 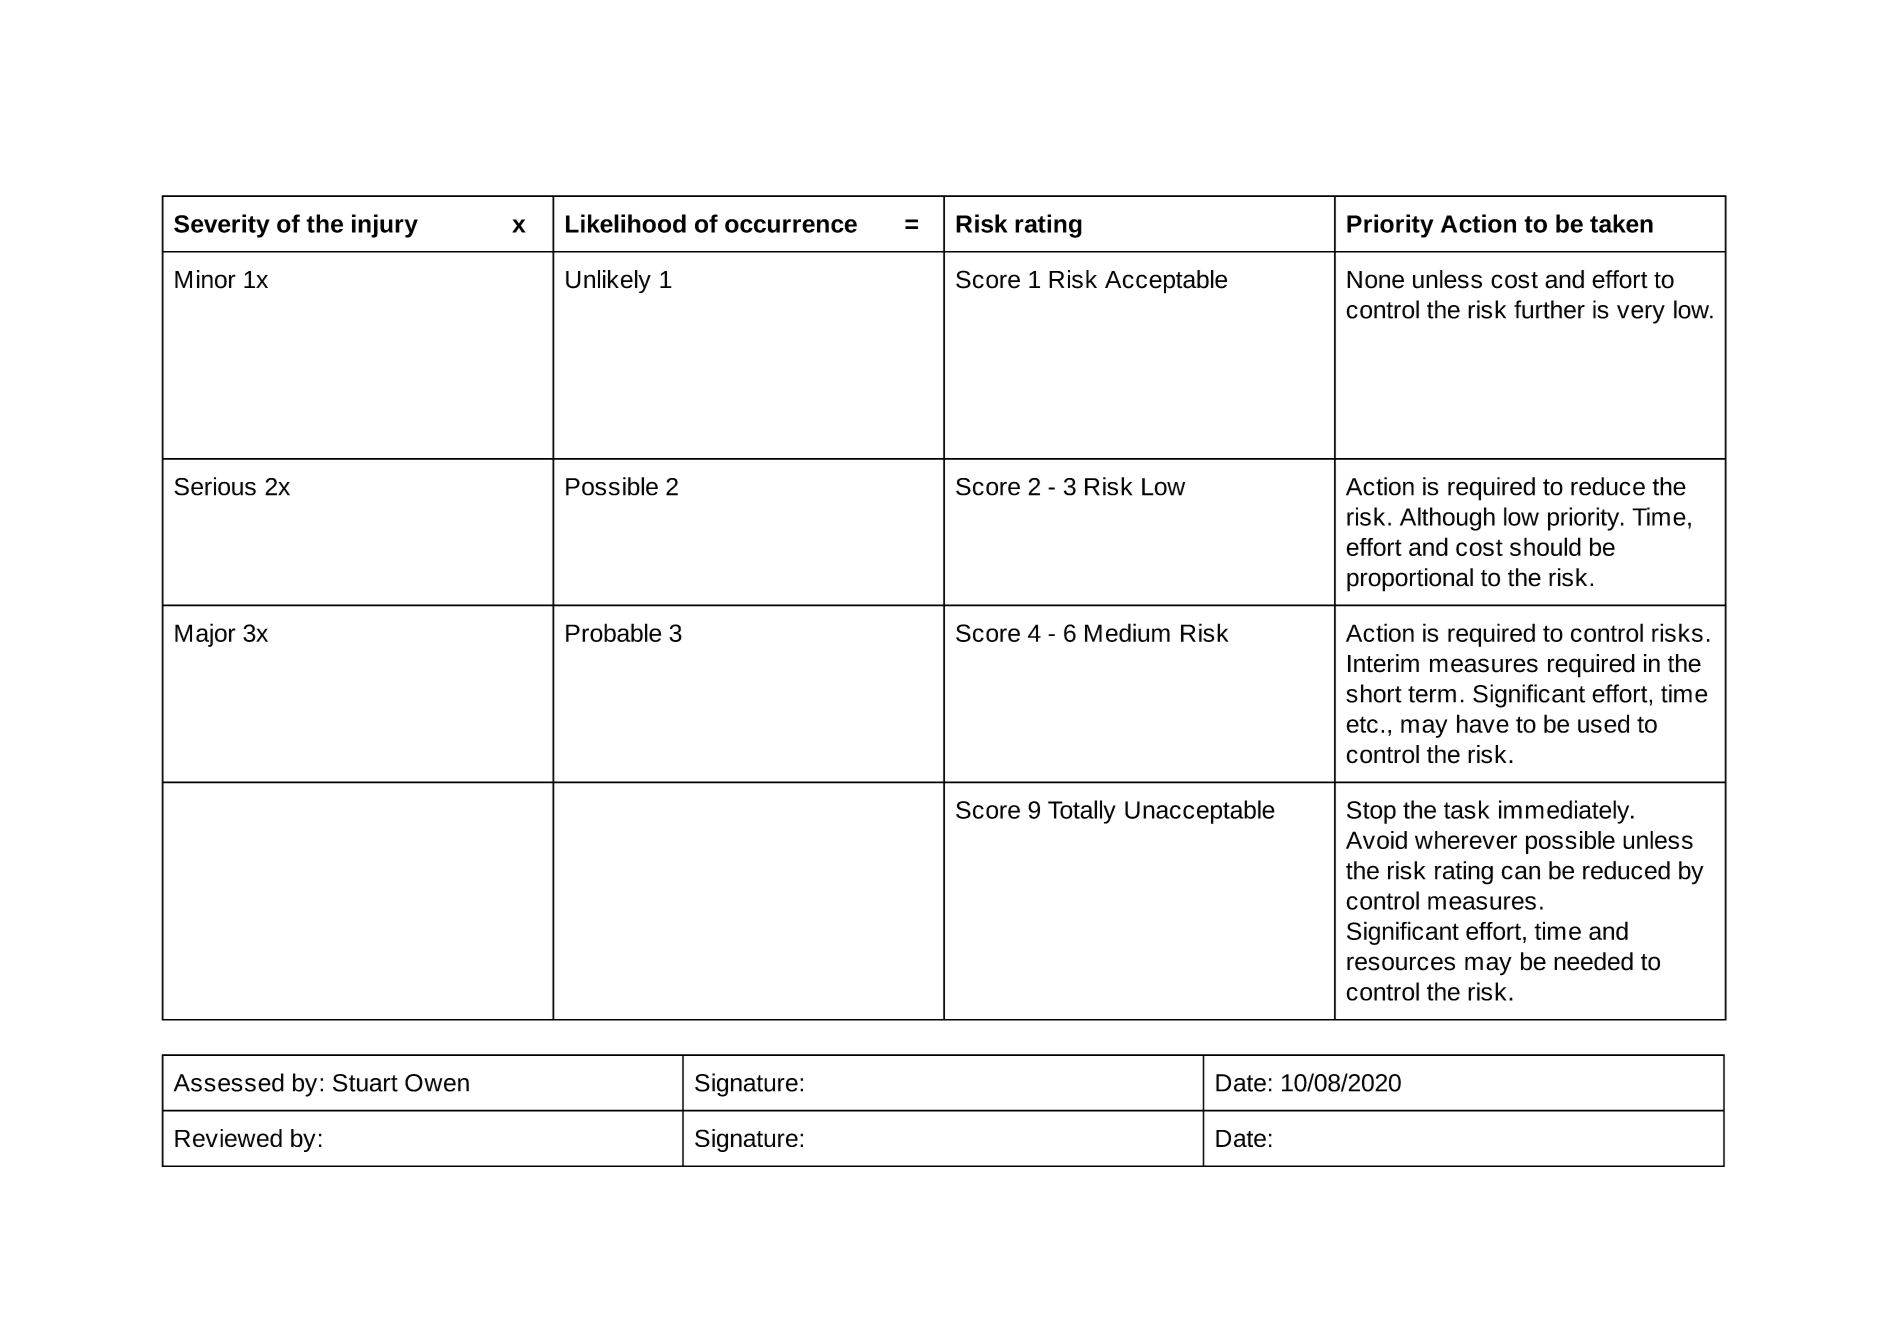 I want to click on injury, so click(x=385, y=226).
